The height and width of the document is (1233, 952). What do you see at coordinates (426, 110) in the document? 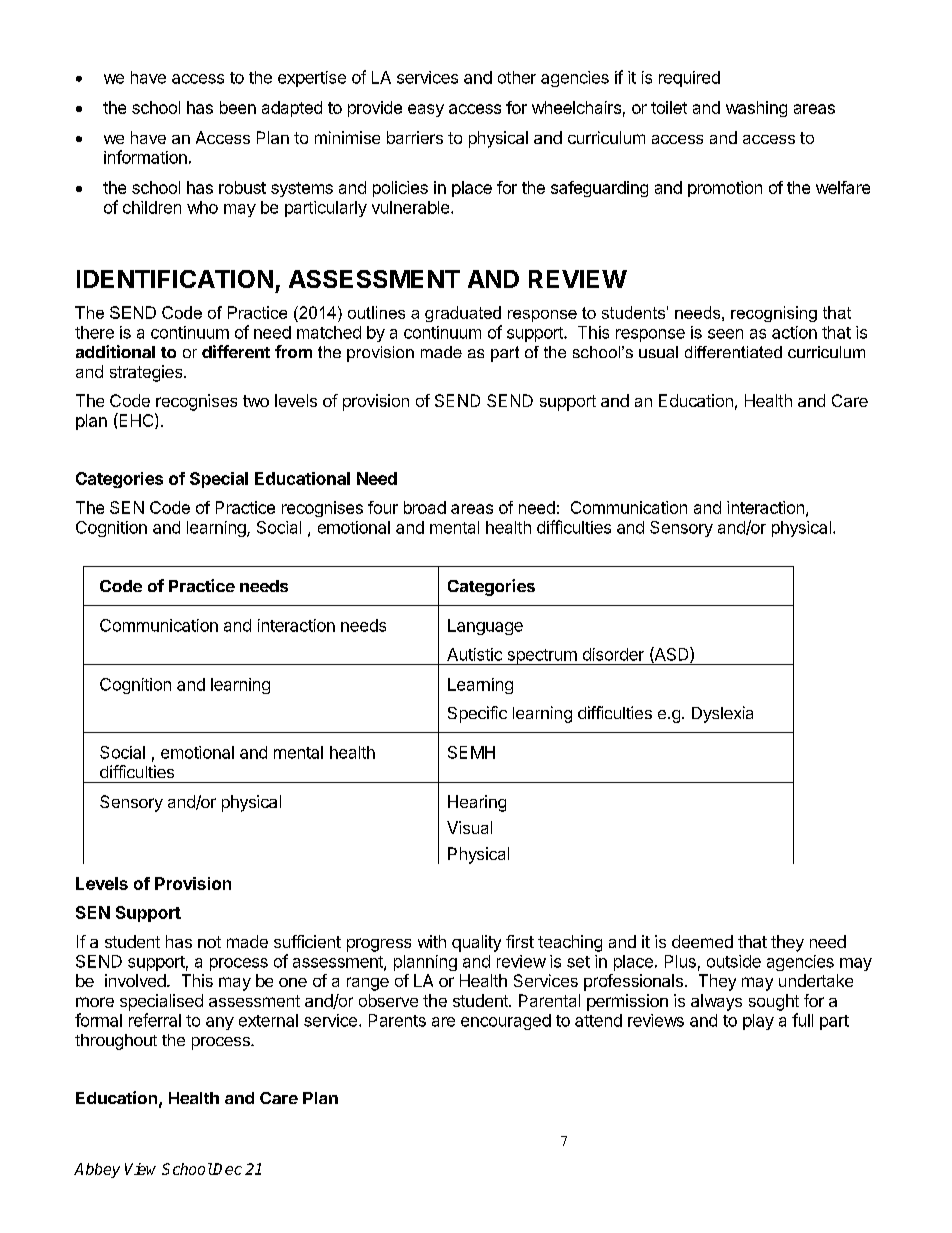
I see `easy` at bounding box center [426, 110].
